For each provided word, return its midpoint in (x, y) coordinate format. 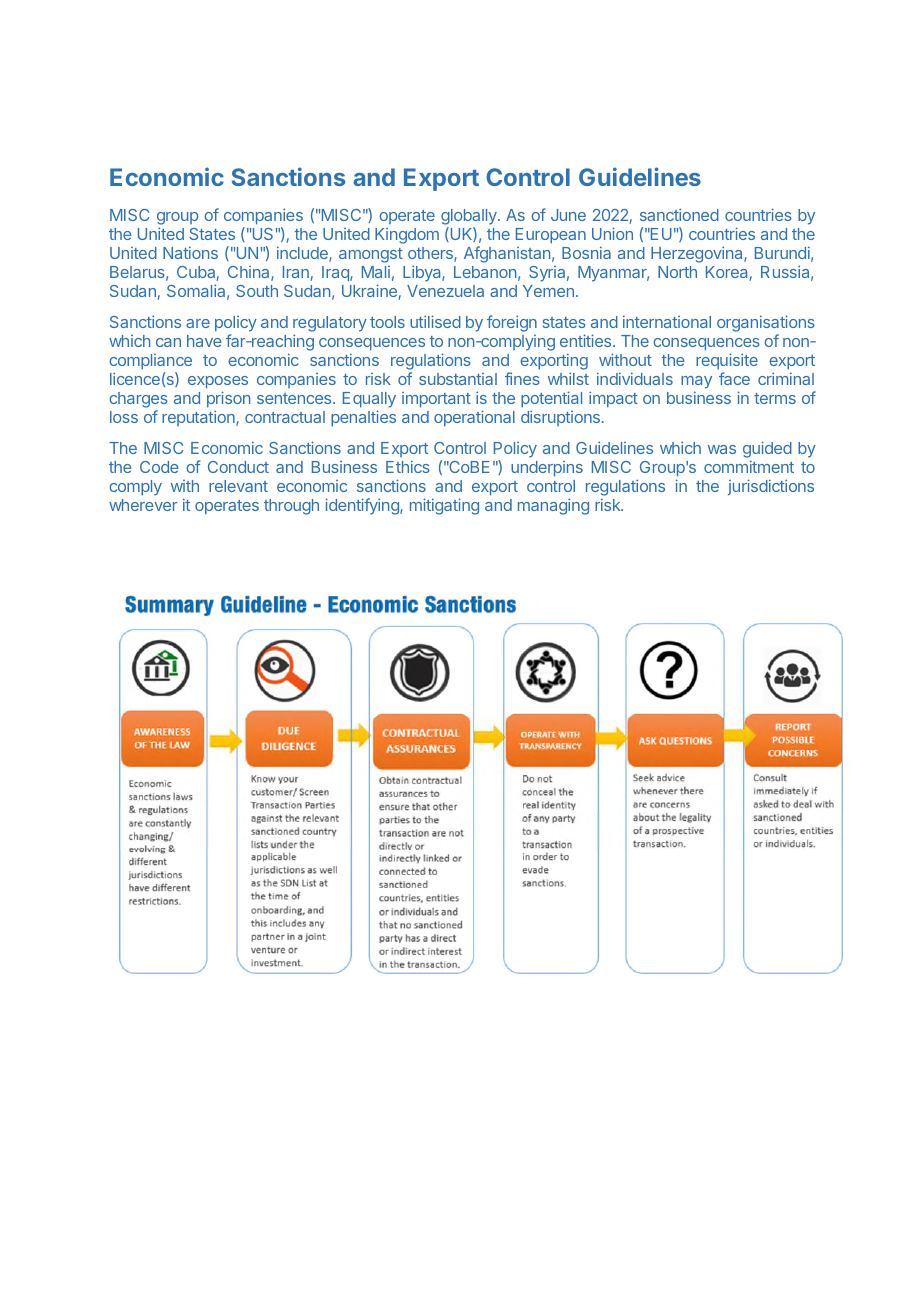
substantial (458, 379)
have (204, 341)
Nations (190, 252)
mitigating (444, 506)
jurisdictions (771, 487)
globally (470, 217)
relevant (238, 486)
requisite (727, 361)
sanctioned (679, 214)
